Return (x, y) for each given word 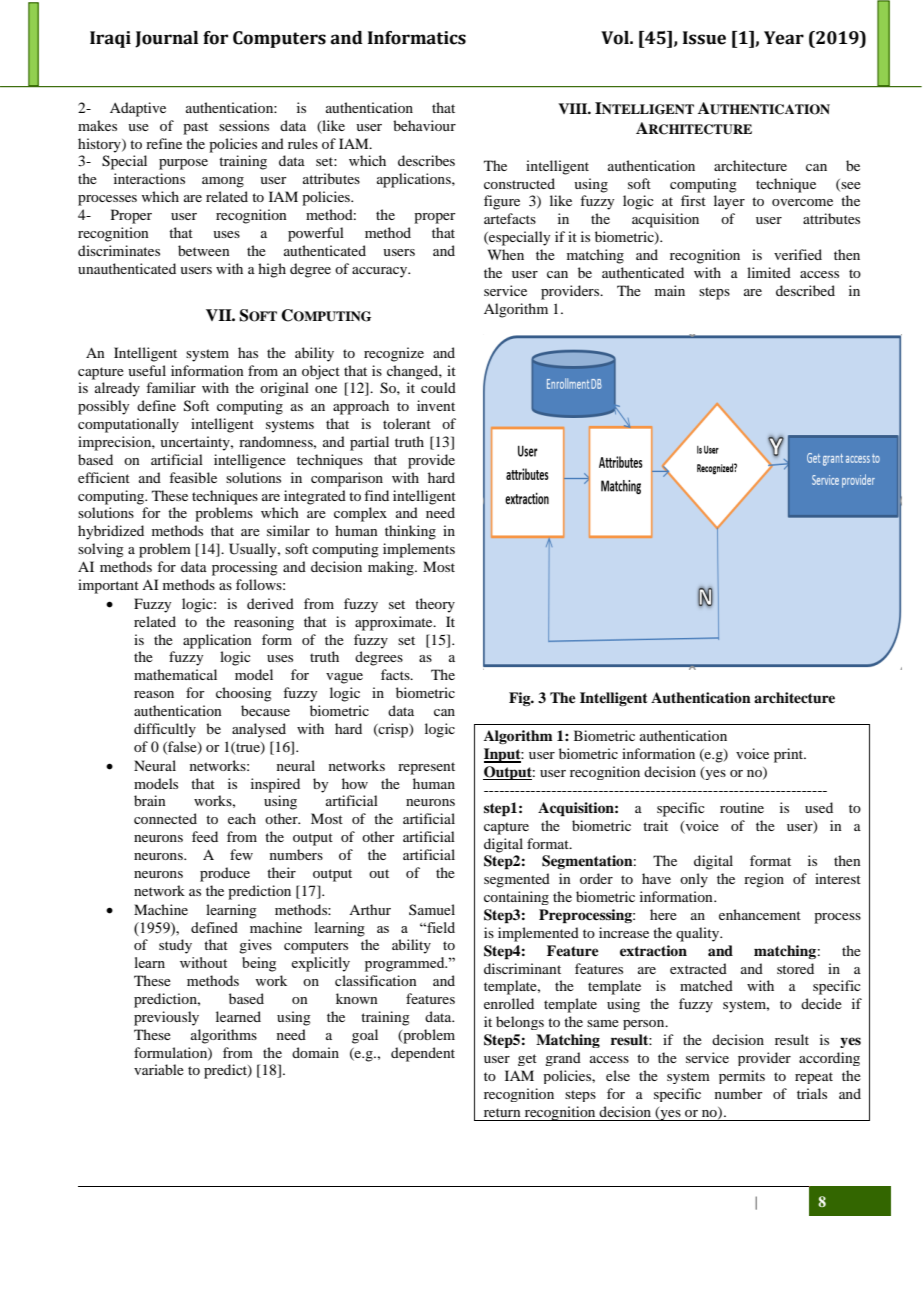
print (790, 755)
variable (159, 1069)
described (805, 290)
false (182, 747)
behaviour (424, 125)
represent (426, 768)
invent (436, 405)
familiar (171, 387)
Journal (166, 39)
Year (784, 38)
